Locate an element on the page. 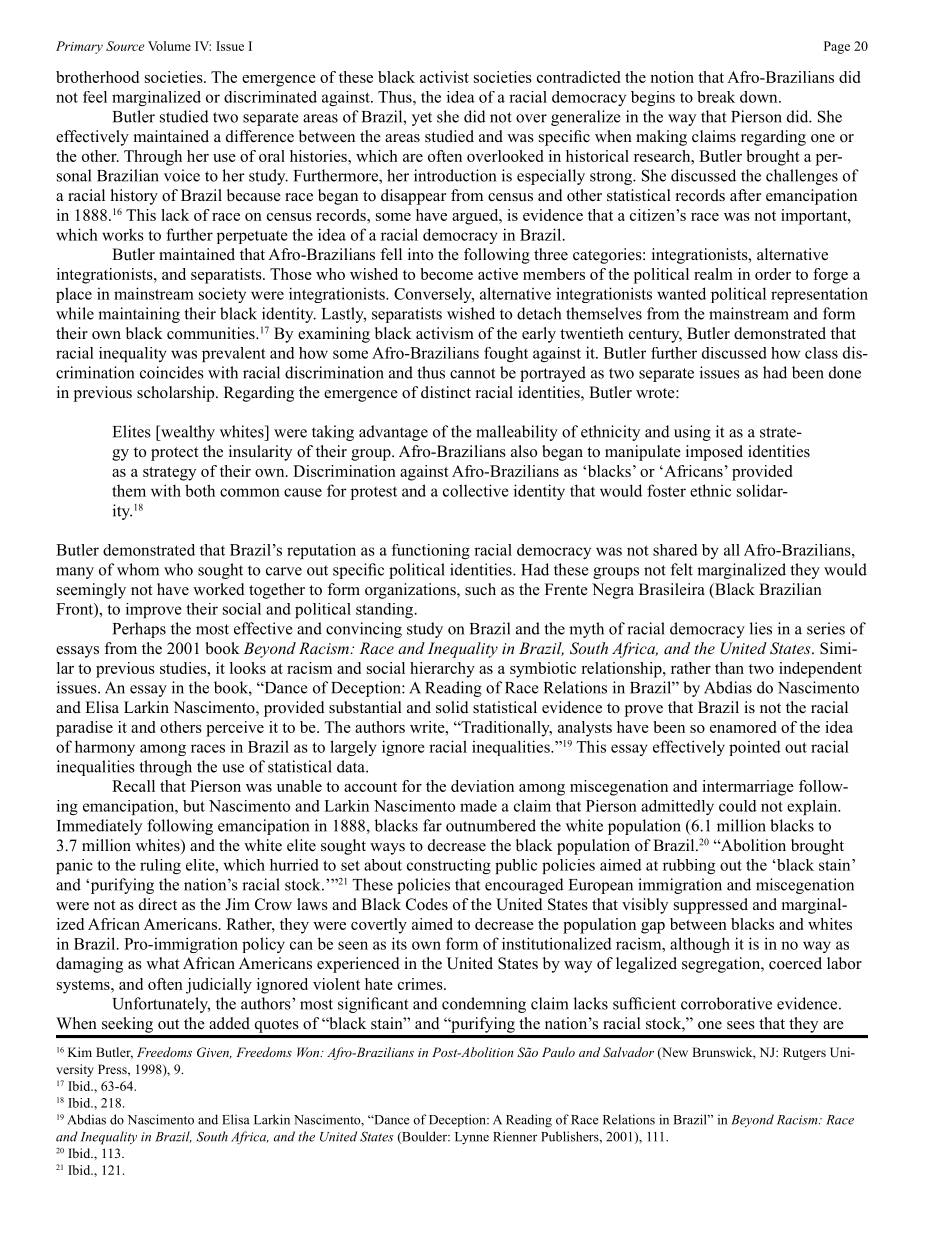  could is located at coordinates (738, 806).
